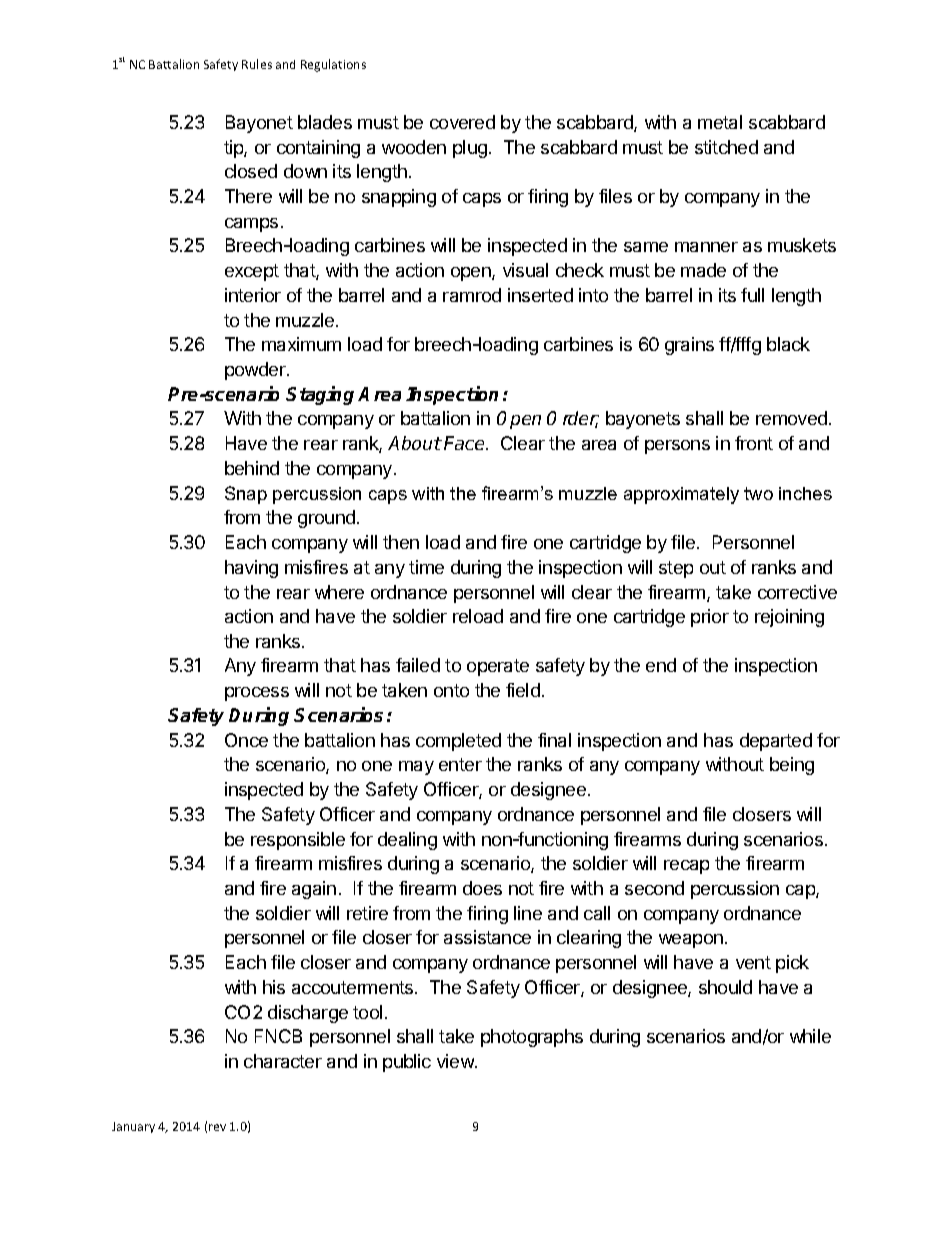 The width and height of the image is (952, 1233). Describe the element at coordinates (720, 122) in the image. I see `metal` at that location.
